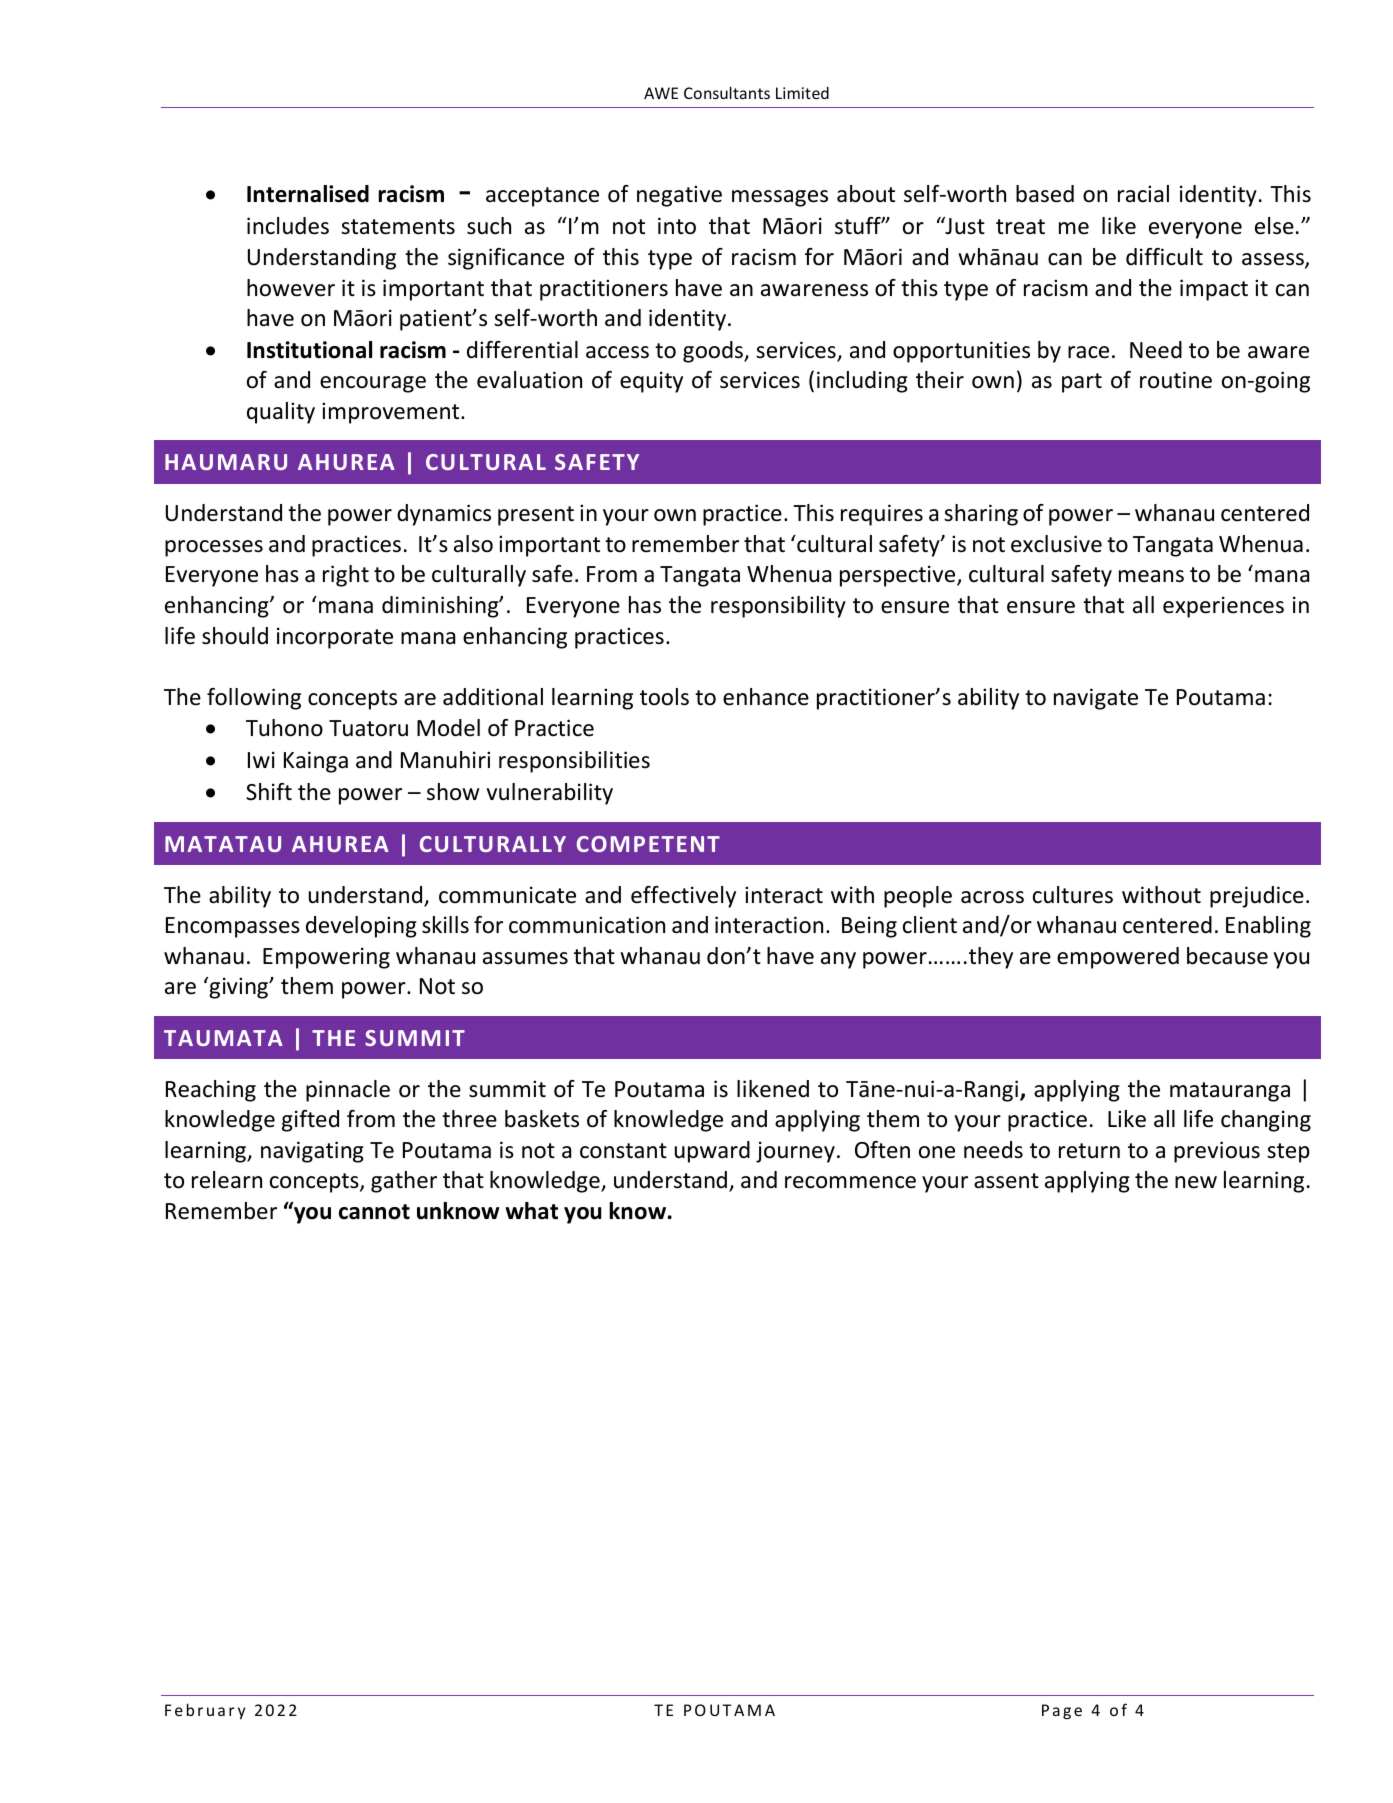 This image has height=1803, width=1393. I want to click on cannot, so click(374, 1212).
